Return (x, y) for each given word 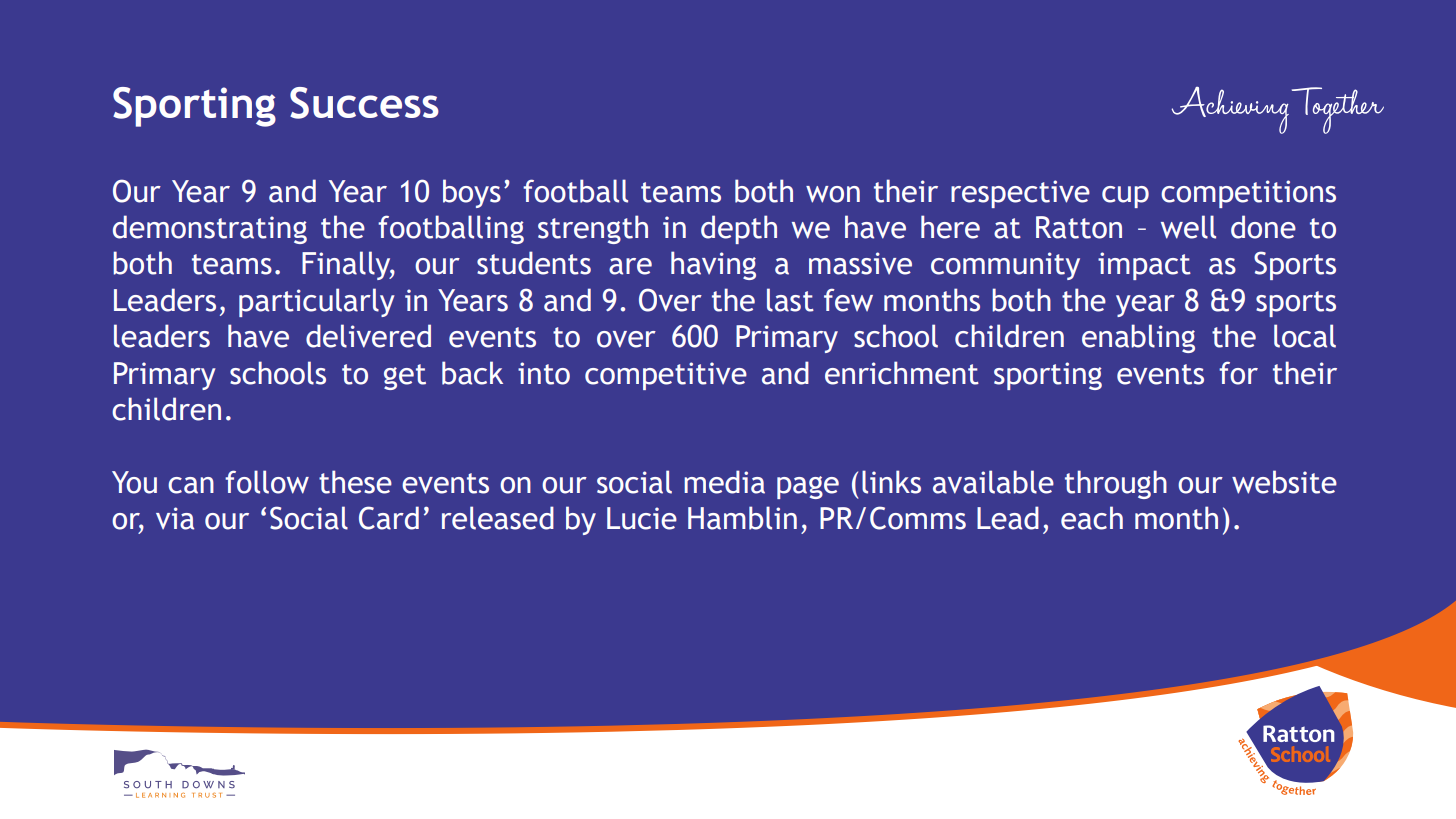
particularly (317, 302)
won (833, 194)
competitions (1248, 194)
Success (364, 103)
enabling (1138, 338)
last (790, 300)
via (175, 518)
